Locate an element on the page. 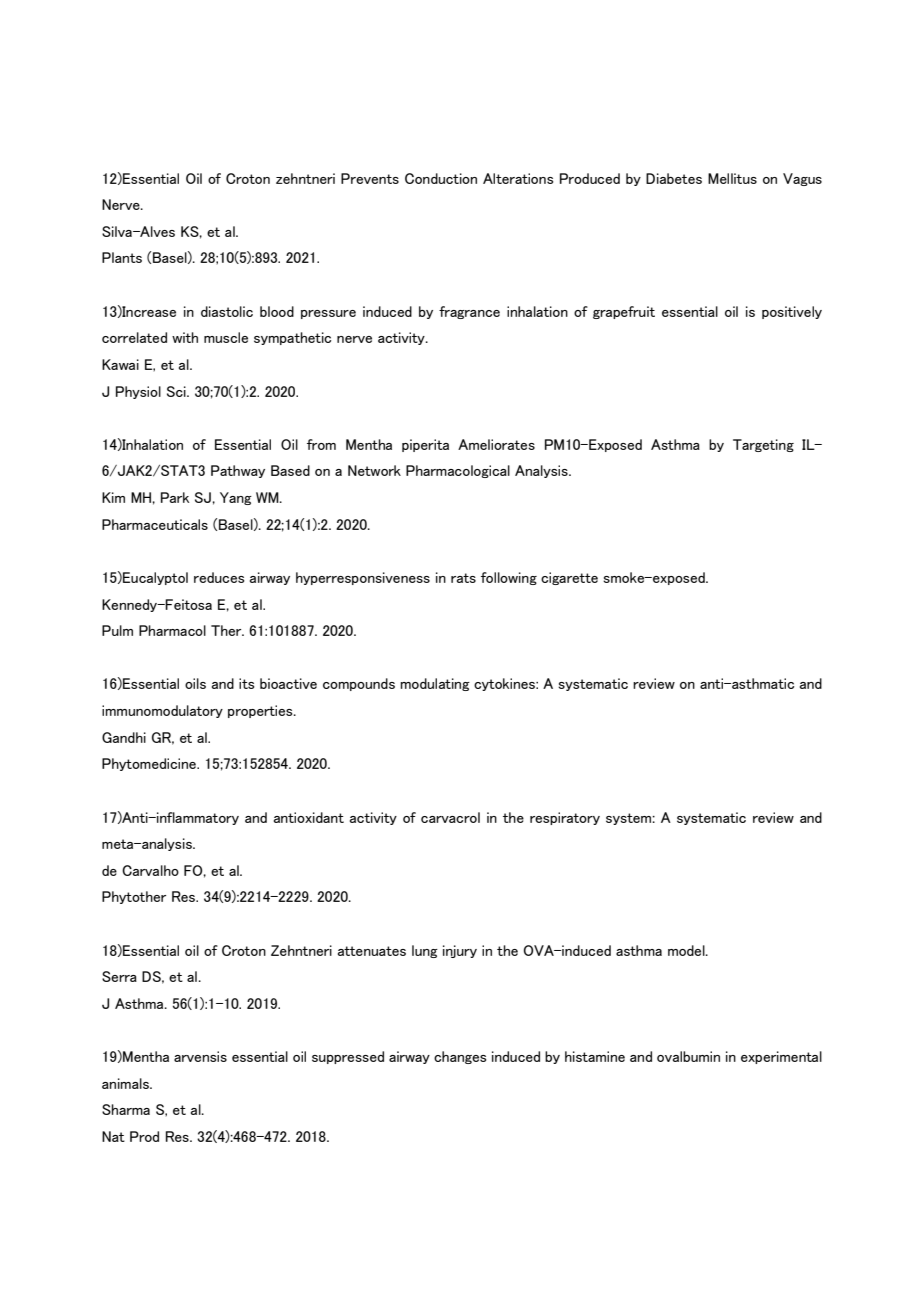 Image resolution: width=924 pixels, height=1308 pixels. Sharma is located at coordinates (126, 1109).
